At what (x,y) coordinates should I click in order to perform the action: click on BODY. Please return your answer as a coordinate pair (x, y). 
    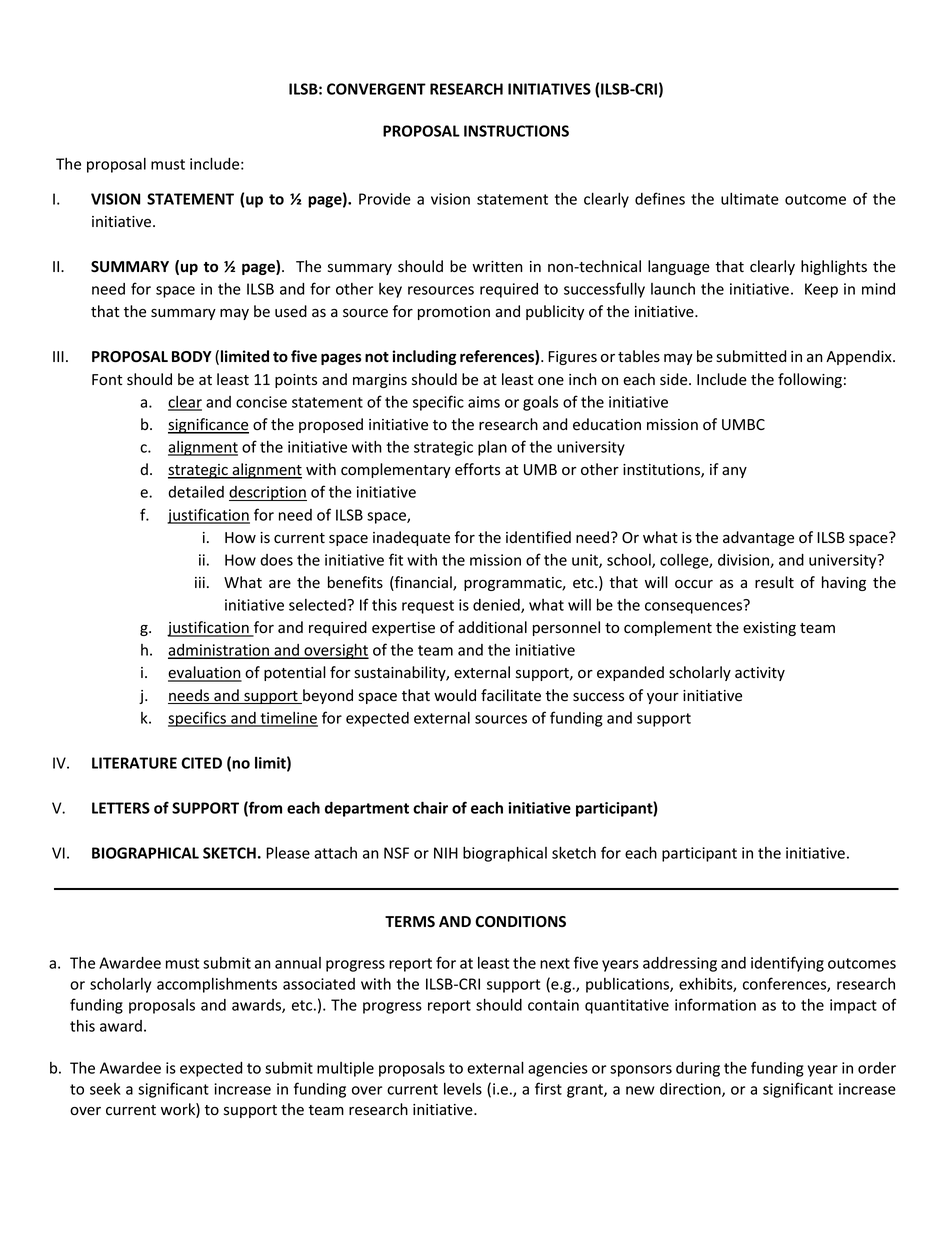
    Looking at the image, I should click on (192, 356).
